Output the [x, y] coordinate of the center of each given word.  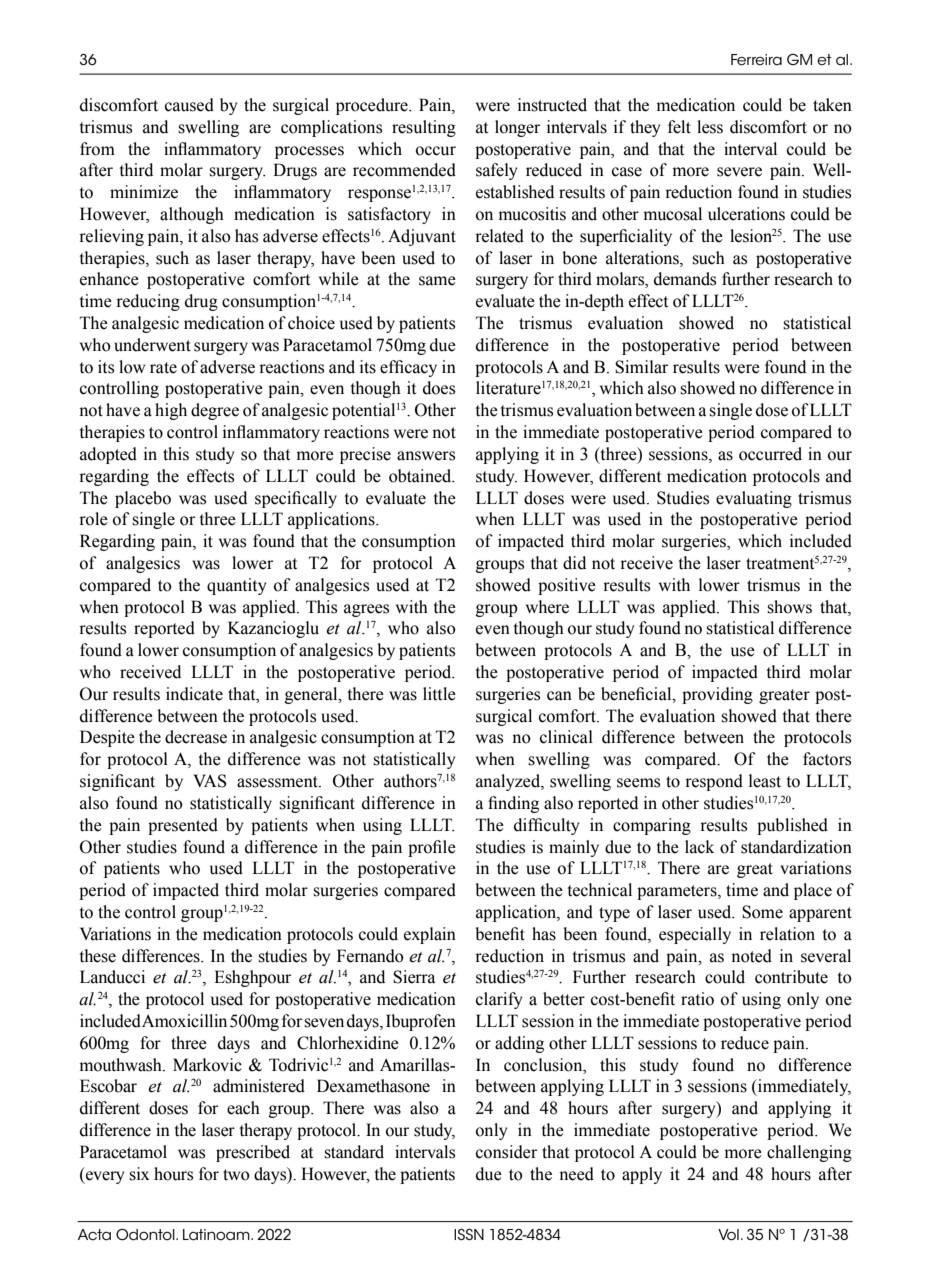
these [98, 956]
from [97, 149]
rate [163, 368]
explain [430, 935]
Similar [641, 367]
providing [717, 695]
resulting [424, 128]
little [439, 694]
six [139, 1174]
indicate [194, 694]
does [439, 388]
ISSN [469, 1234]
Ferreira [756, 60]
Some [762, 912]
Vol [728, 1235]
